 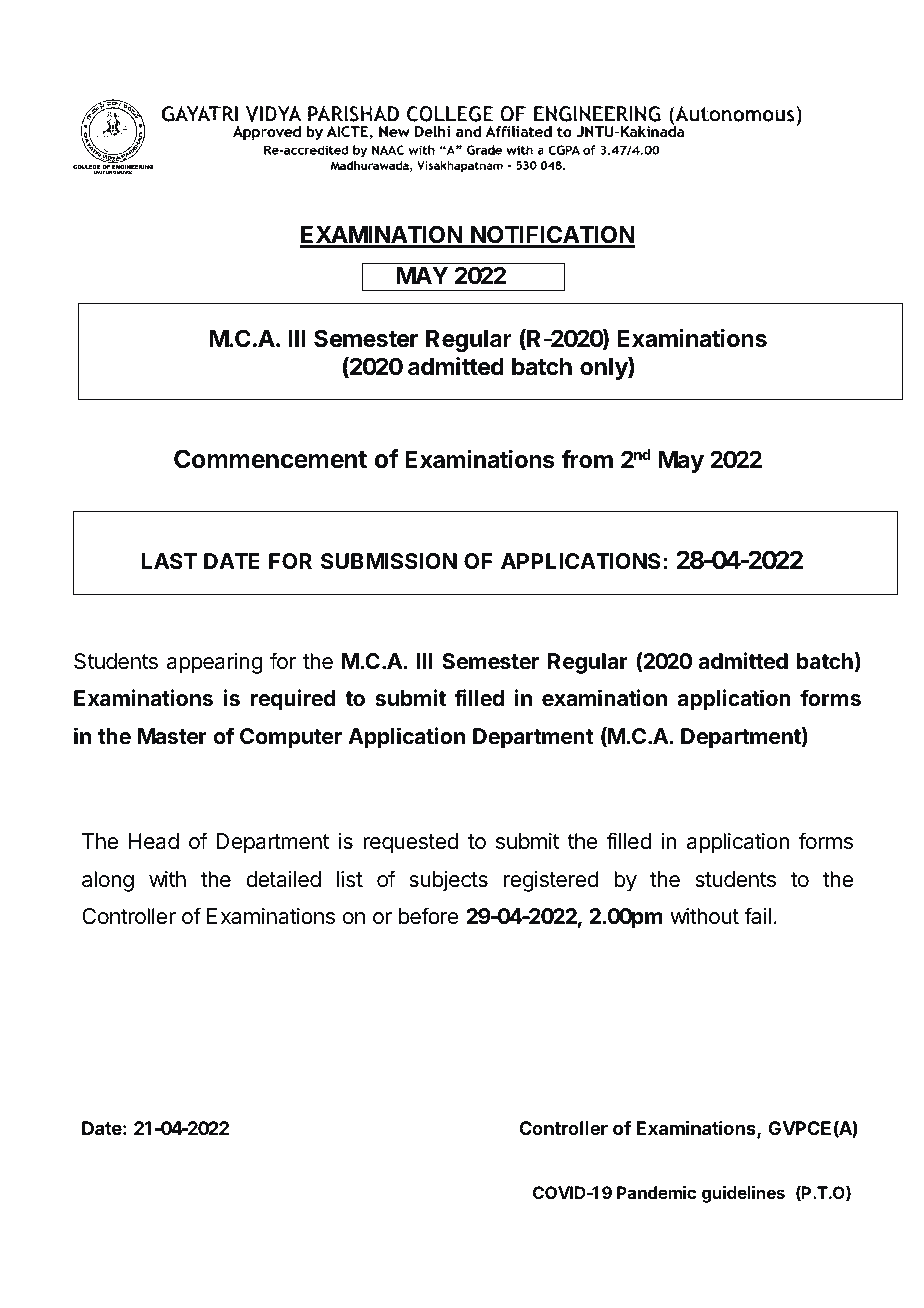 What do you see at coordinates (551, 881) in the page?
I see `registered` at bounding box center [551, 881].
